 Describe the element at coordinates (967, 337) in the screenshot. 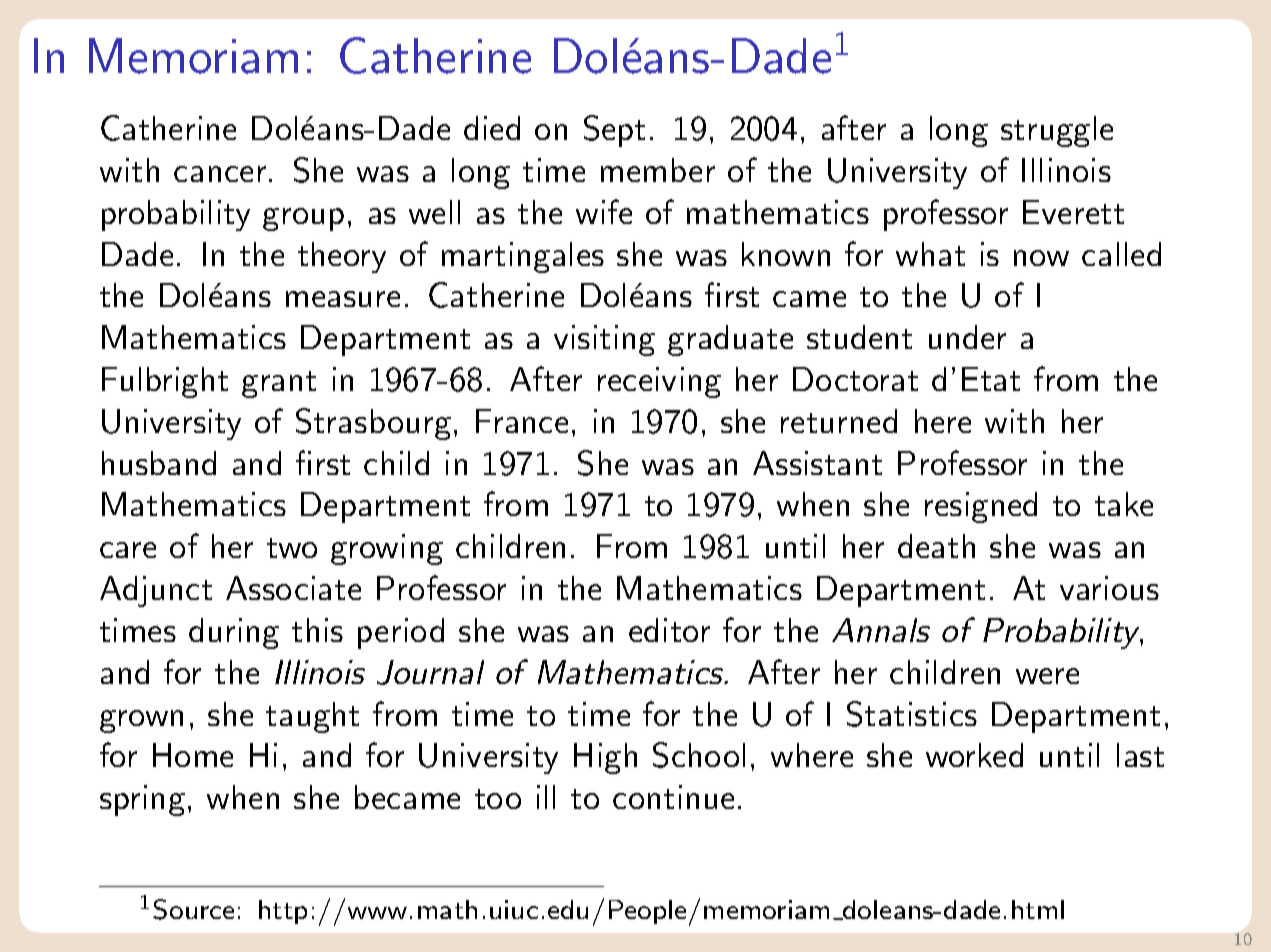

I see `under` at that location.
